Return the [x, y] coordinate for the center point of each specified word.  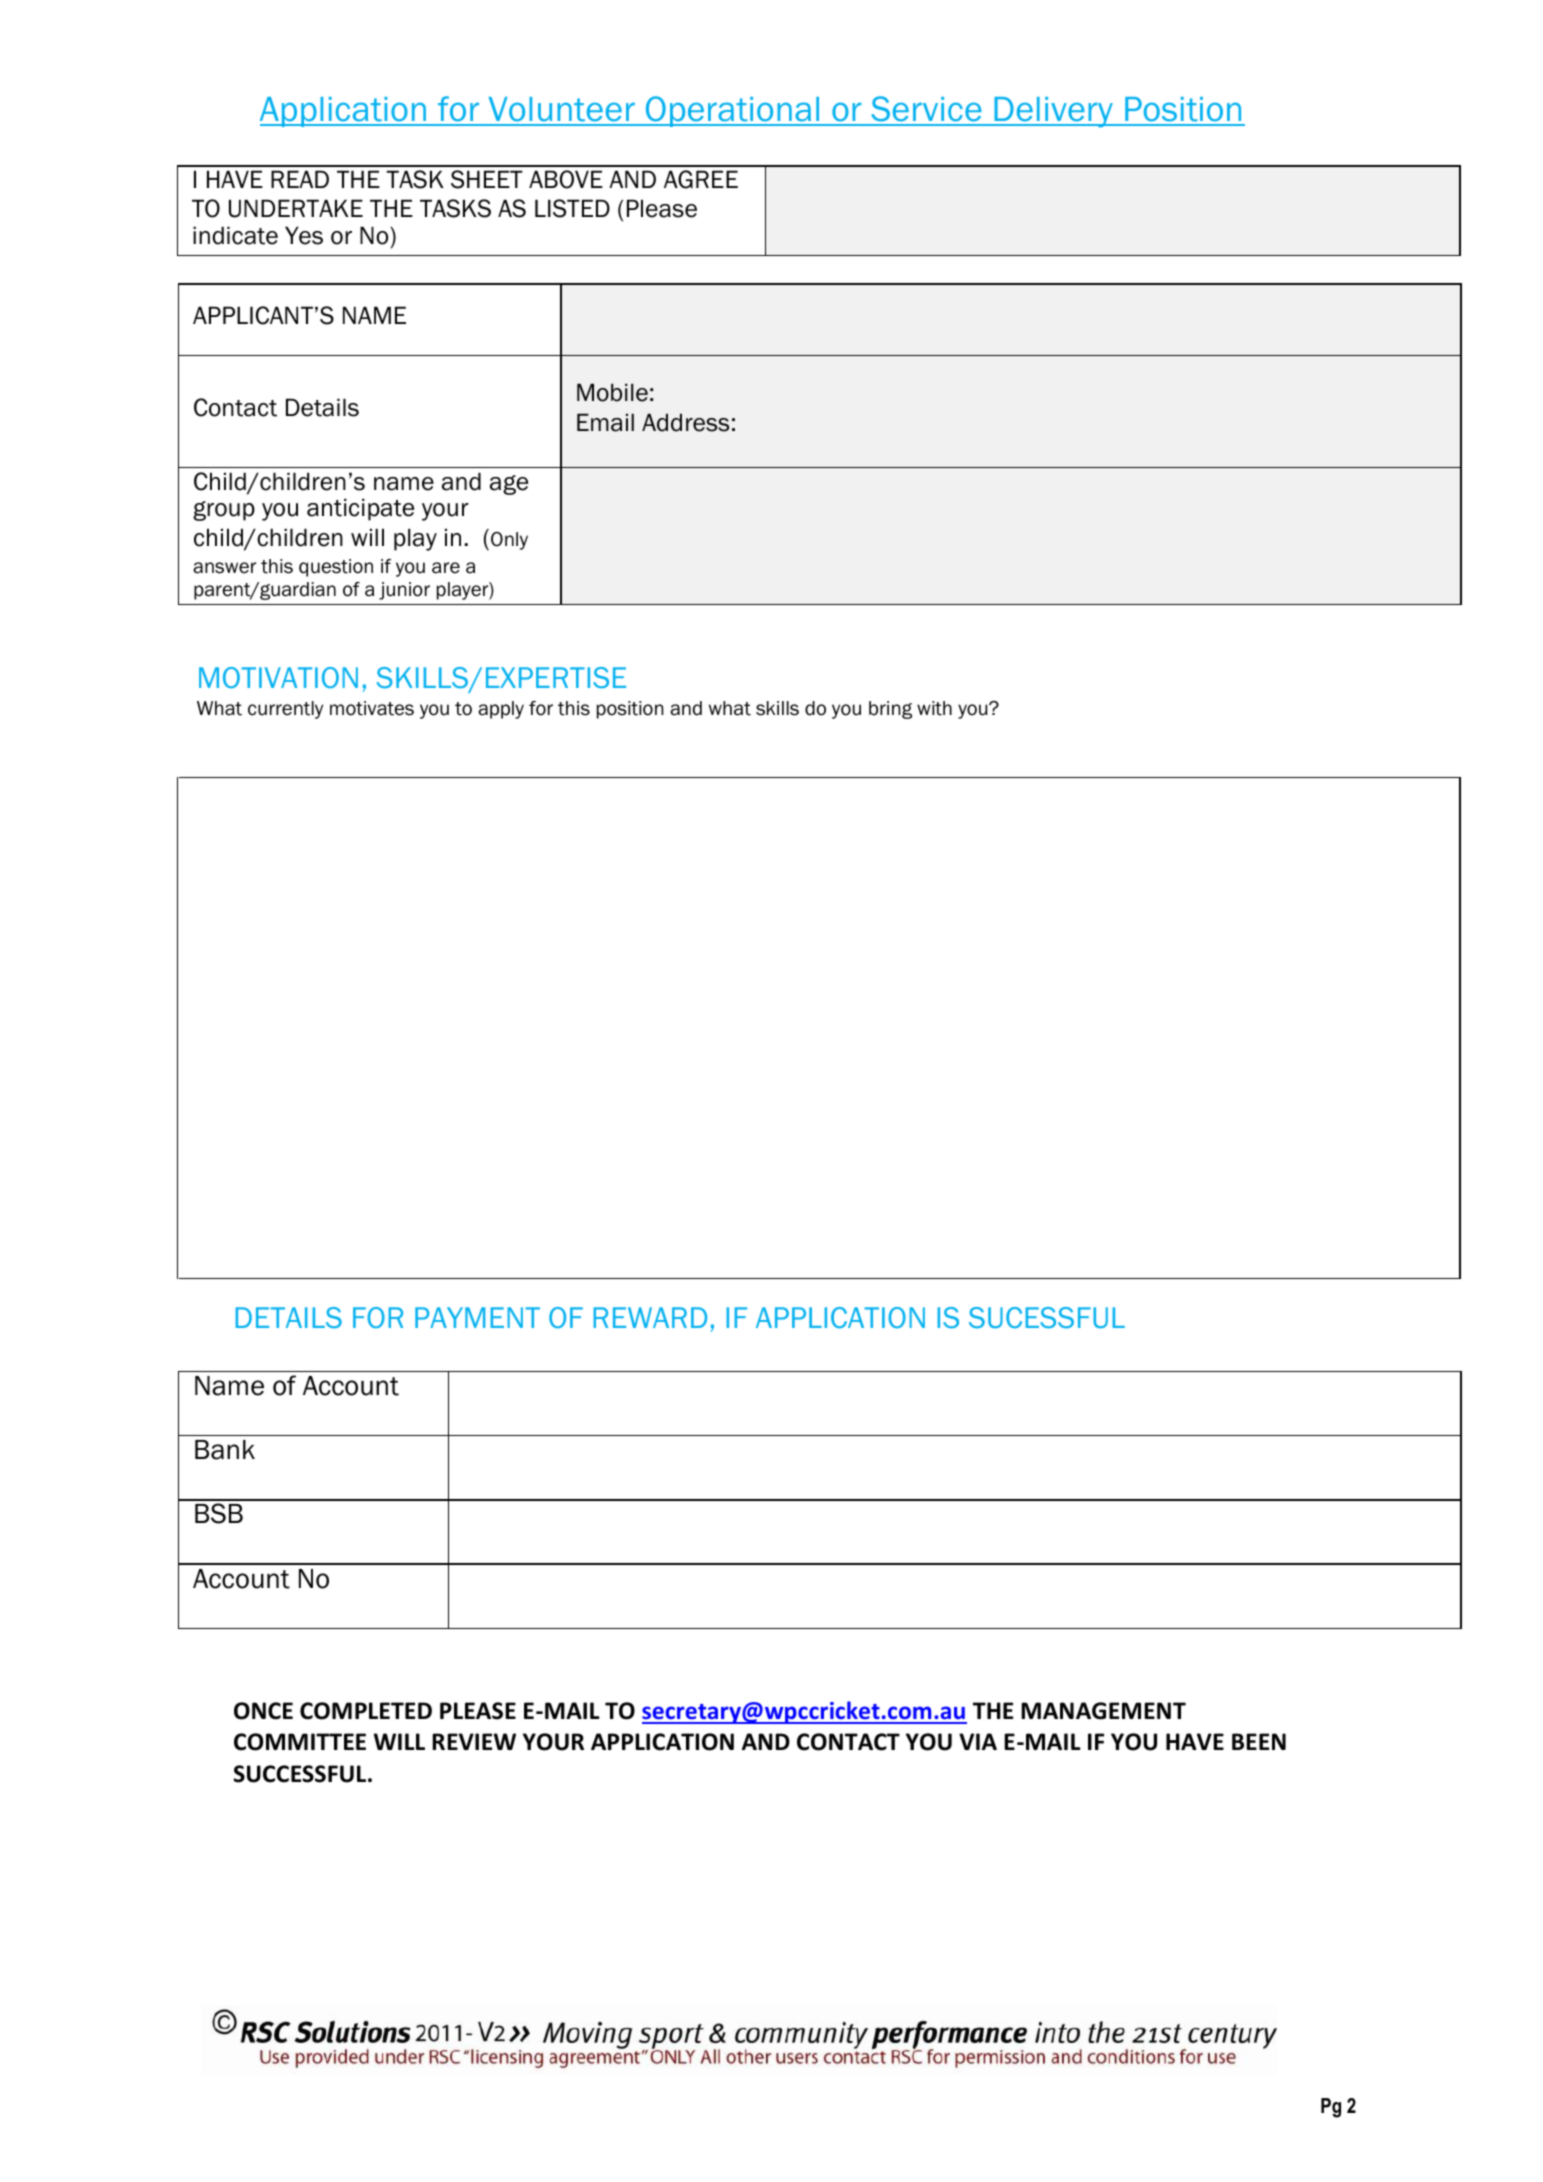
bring [890, 710]
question [336, 568]
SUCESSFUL [1047, 1317]
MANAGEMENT [1103, 1711]
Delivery [1054, 112]
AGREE [701, 179]
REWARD [650, 1317]
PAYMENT [477, 1317]
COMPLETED [366, 1711]
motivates [372, 708]
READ [300, 179]
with [934, 708]
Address [685, 422]
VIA [978, 1741]
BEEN [1259, 1741]
